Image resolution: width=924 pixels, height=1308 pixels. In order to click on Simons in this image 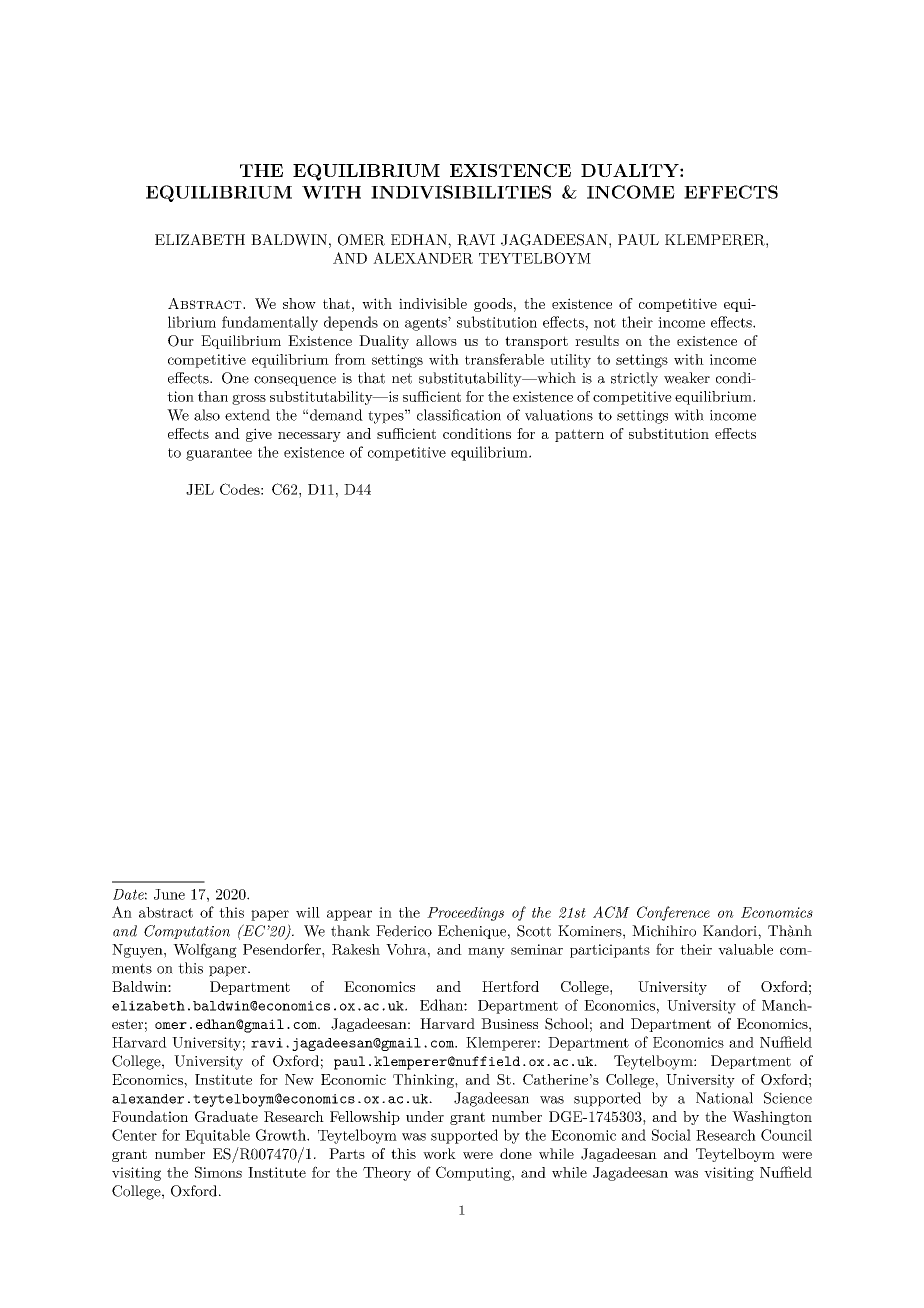, I will do `click(218, 1172)`.
